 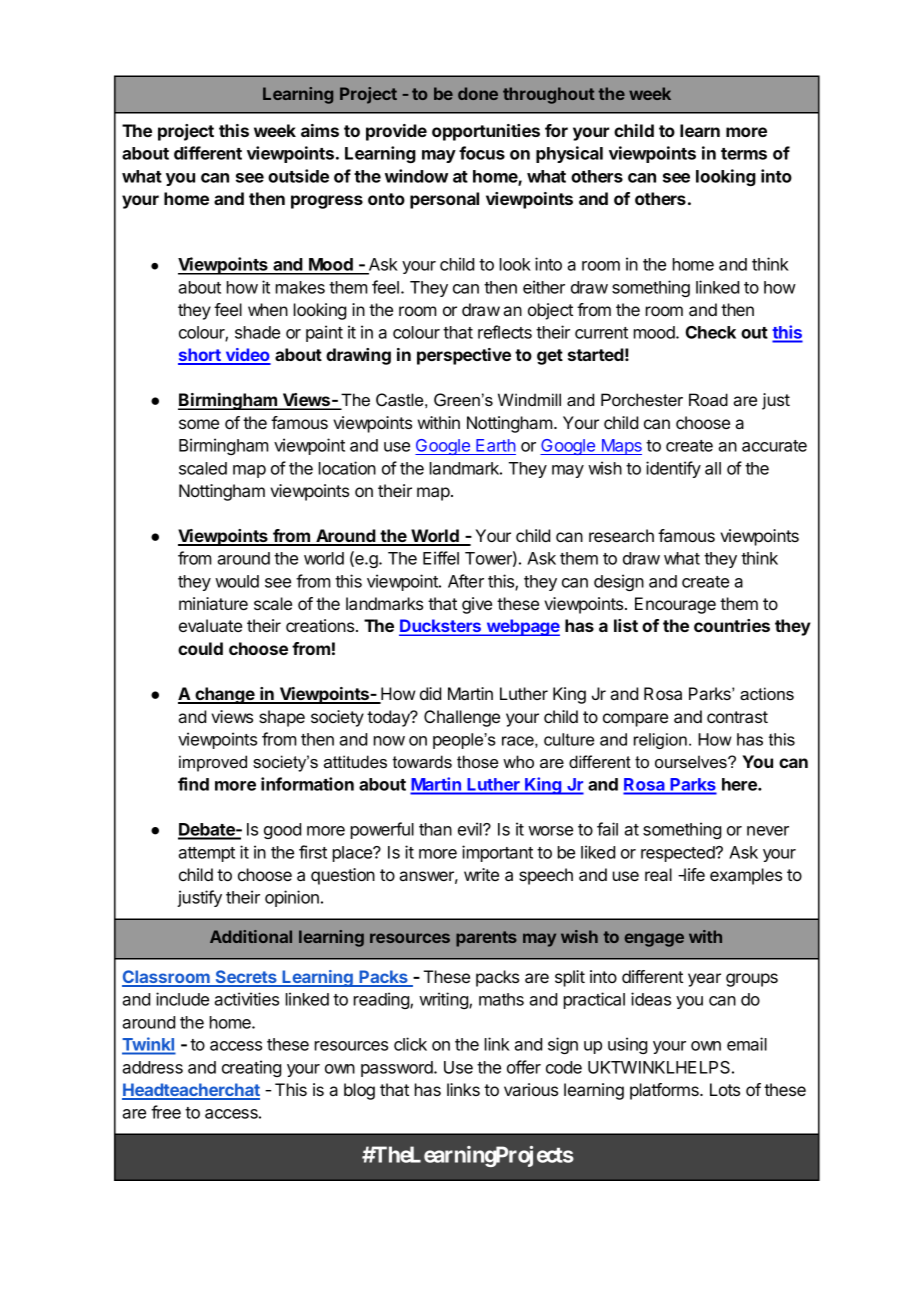 What do you see at coordinates (524, 1067) in the screenshot?
I see `offer` at bounding box center [524, 1067].
